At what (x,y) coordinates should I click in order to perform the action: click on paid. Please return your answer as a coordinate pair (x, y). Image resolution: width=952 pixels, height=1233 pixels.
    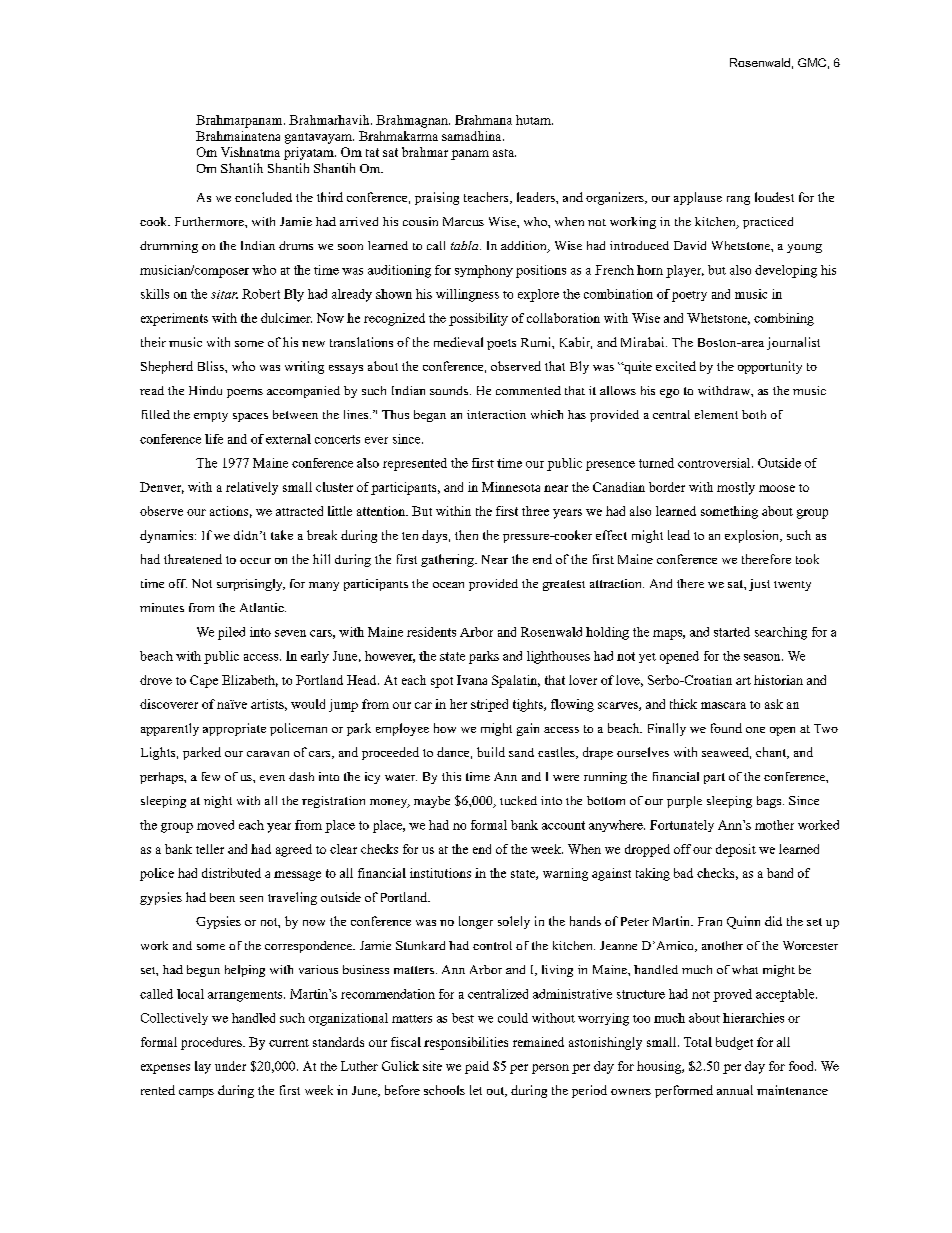
    Looking at the image, I should click on (477, 1067).
